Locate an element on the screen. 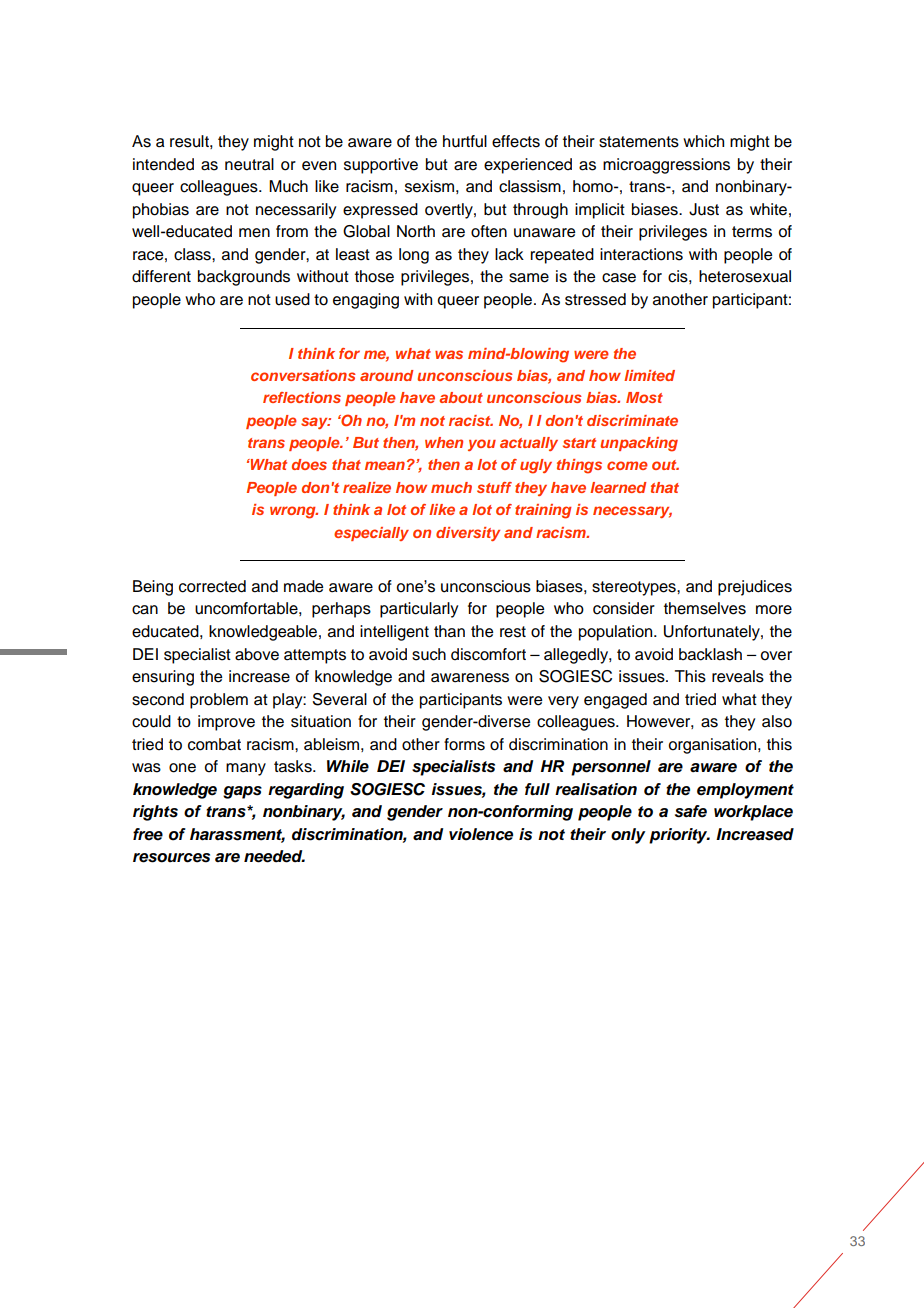 This screenshot has height=1308, width=924. corrected is located at coordinates (212, 586).
